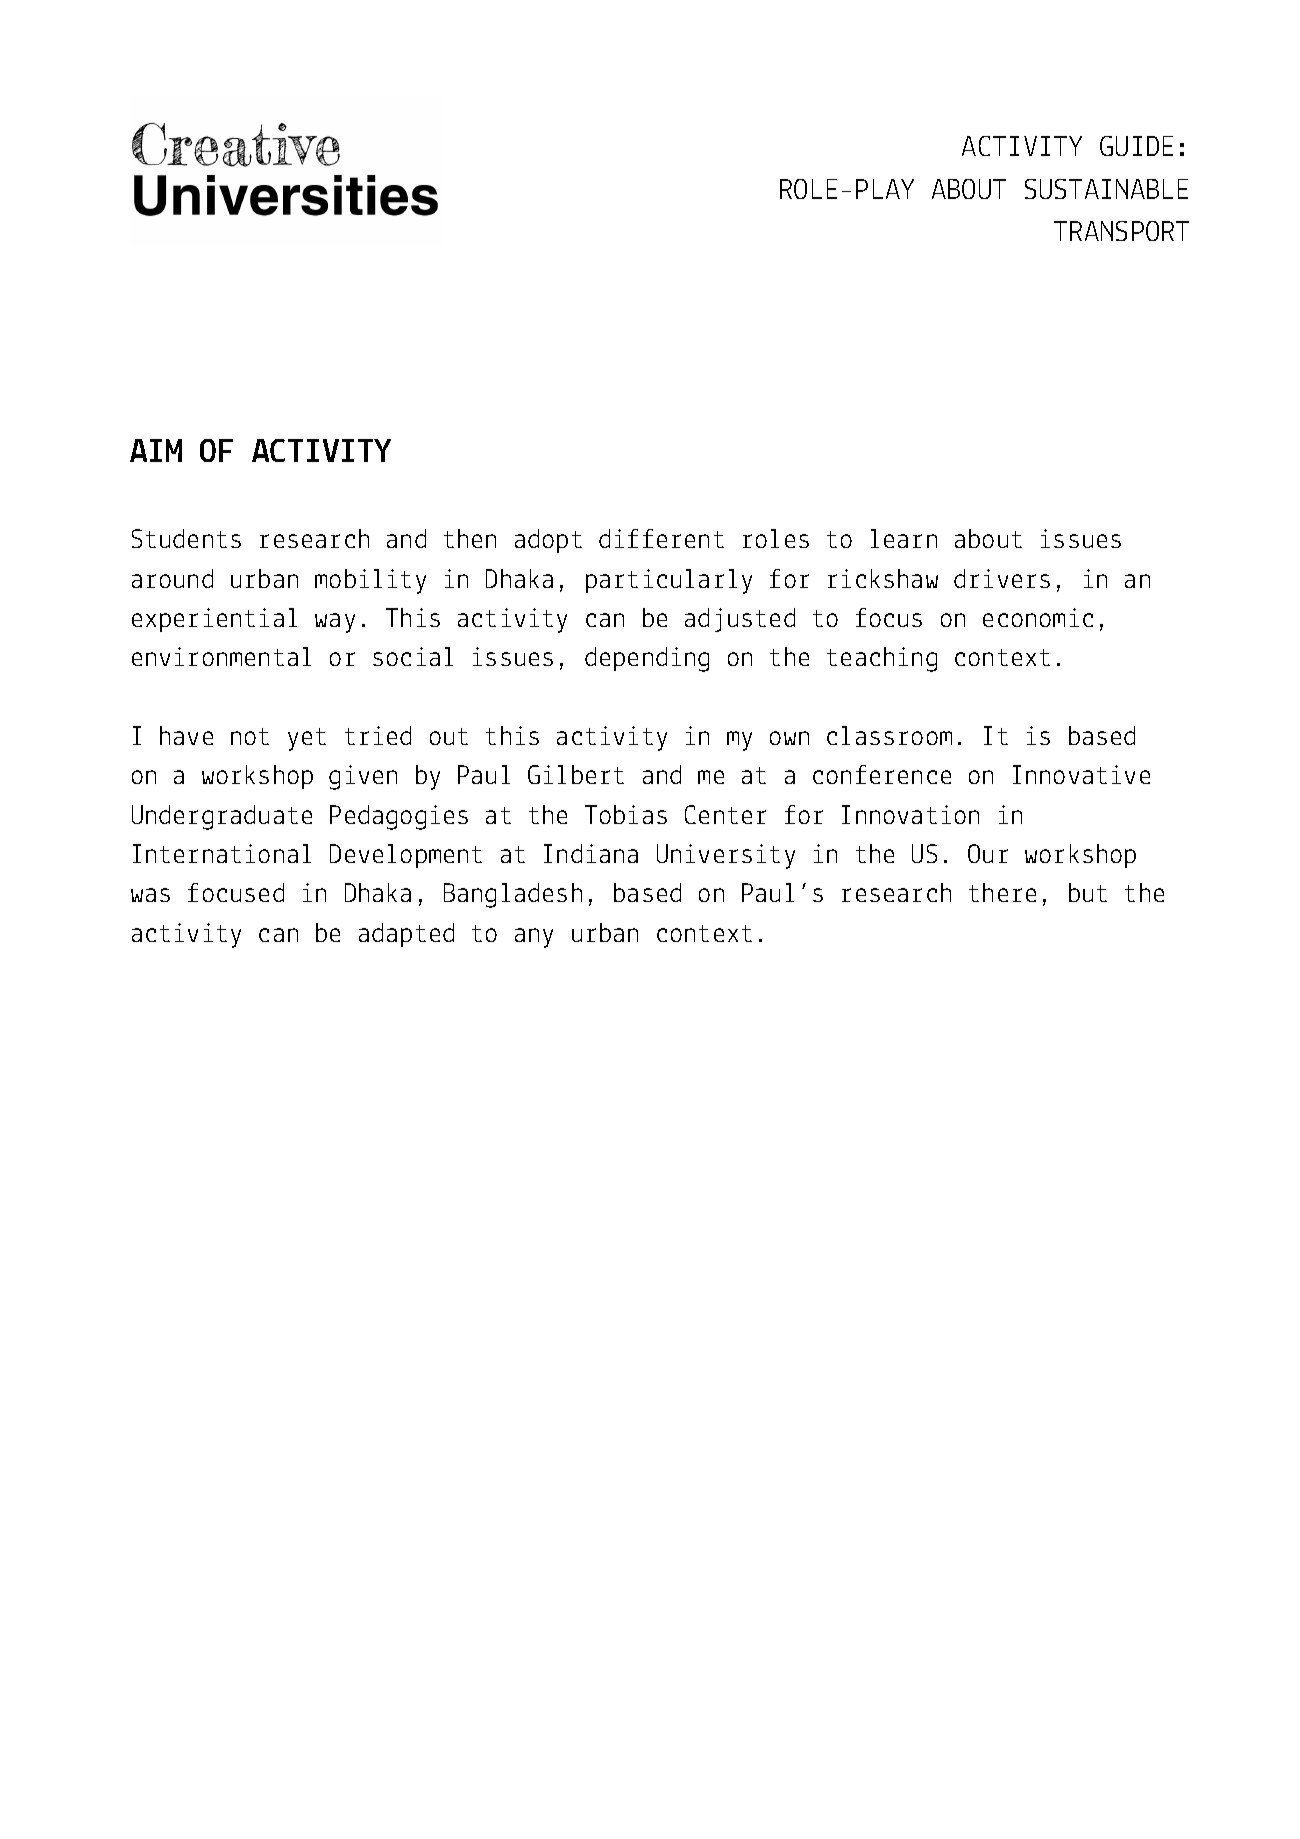  I want to click on learn, so click(904, 538).
